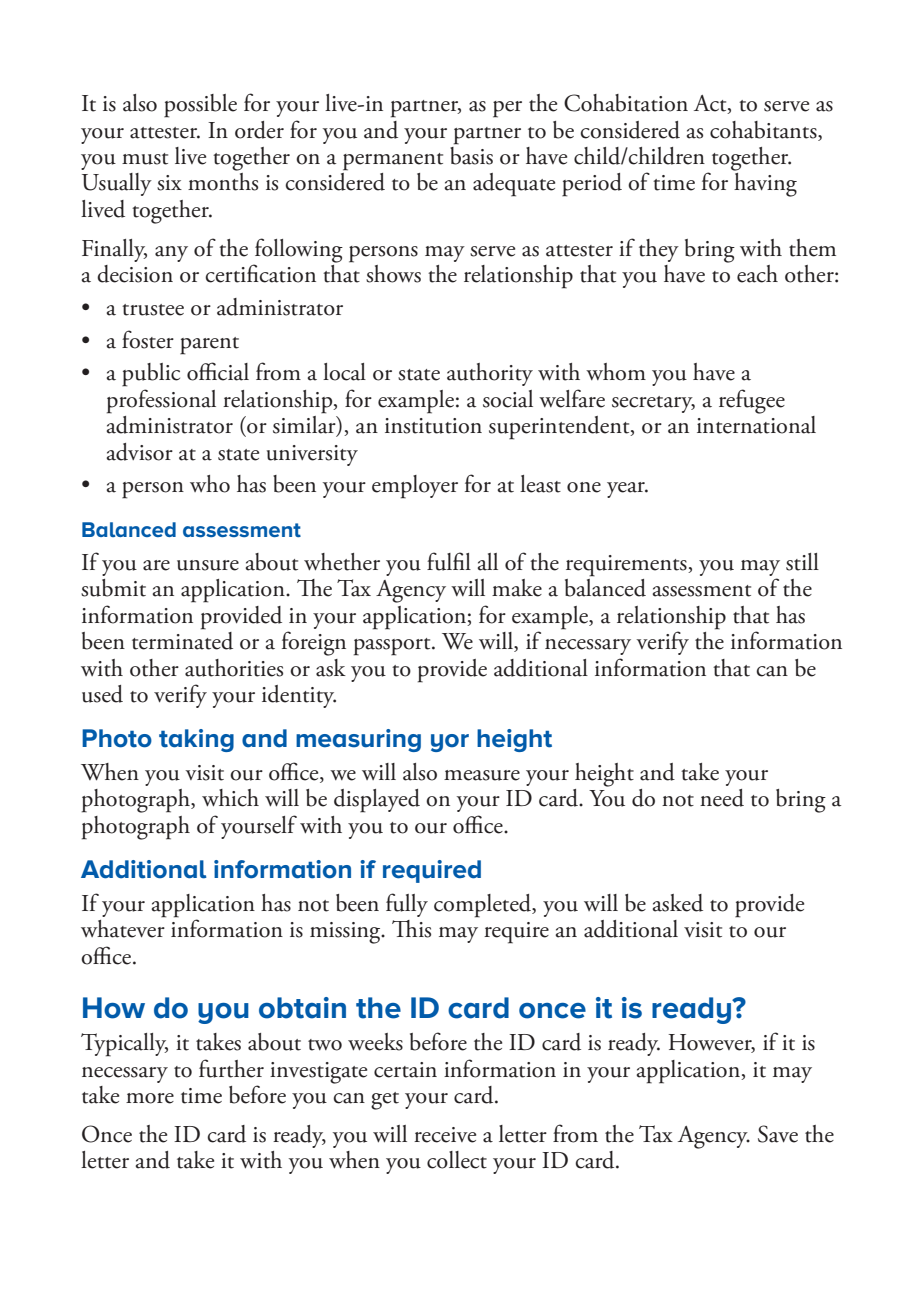 This page has height=1311, width=924. What do you see at coordinates (445, 1135) in the page?
I see `receive` at bounding box center [445, 1135].
